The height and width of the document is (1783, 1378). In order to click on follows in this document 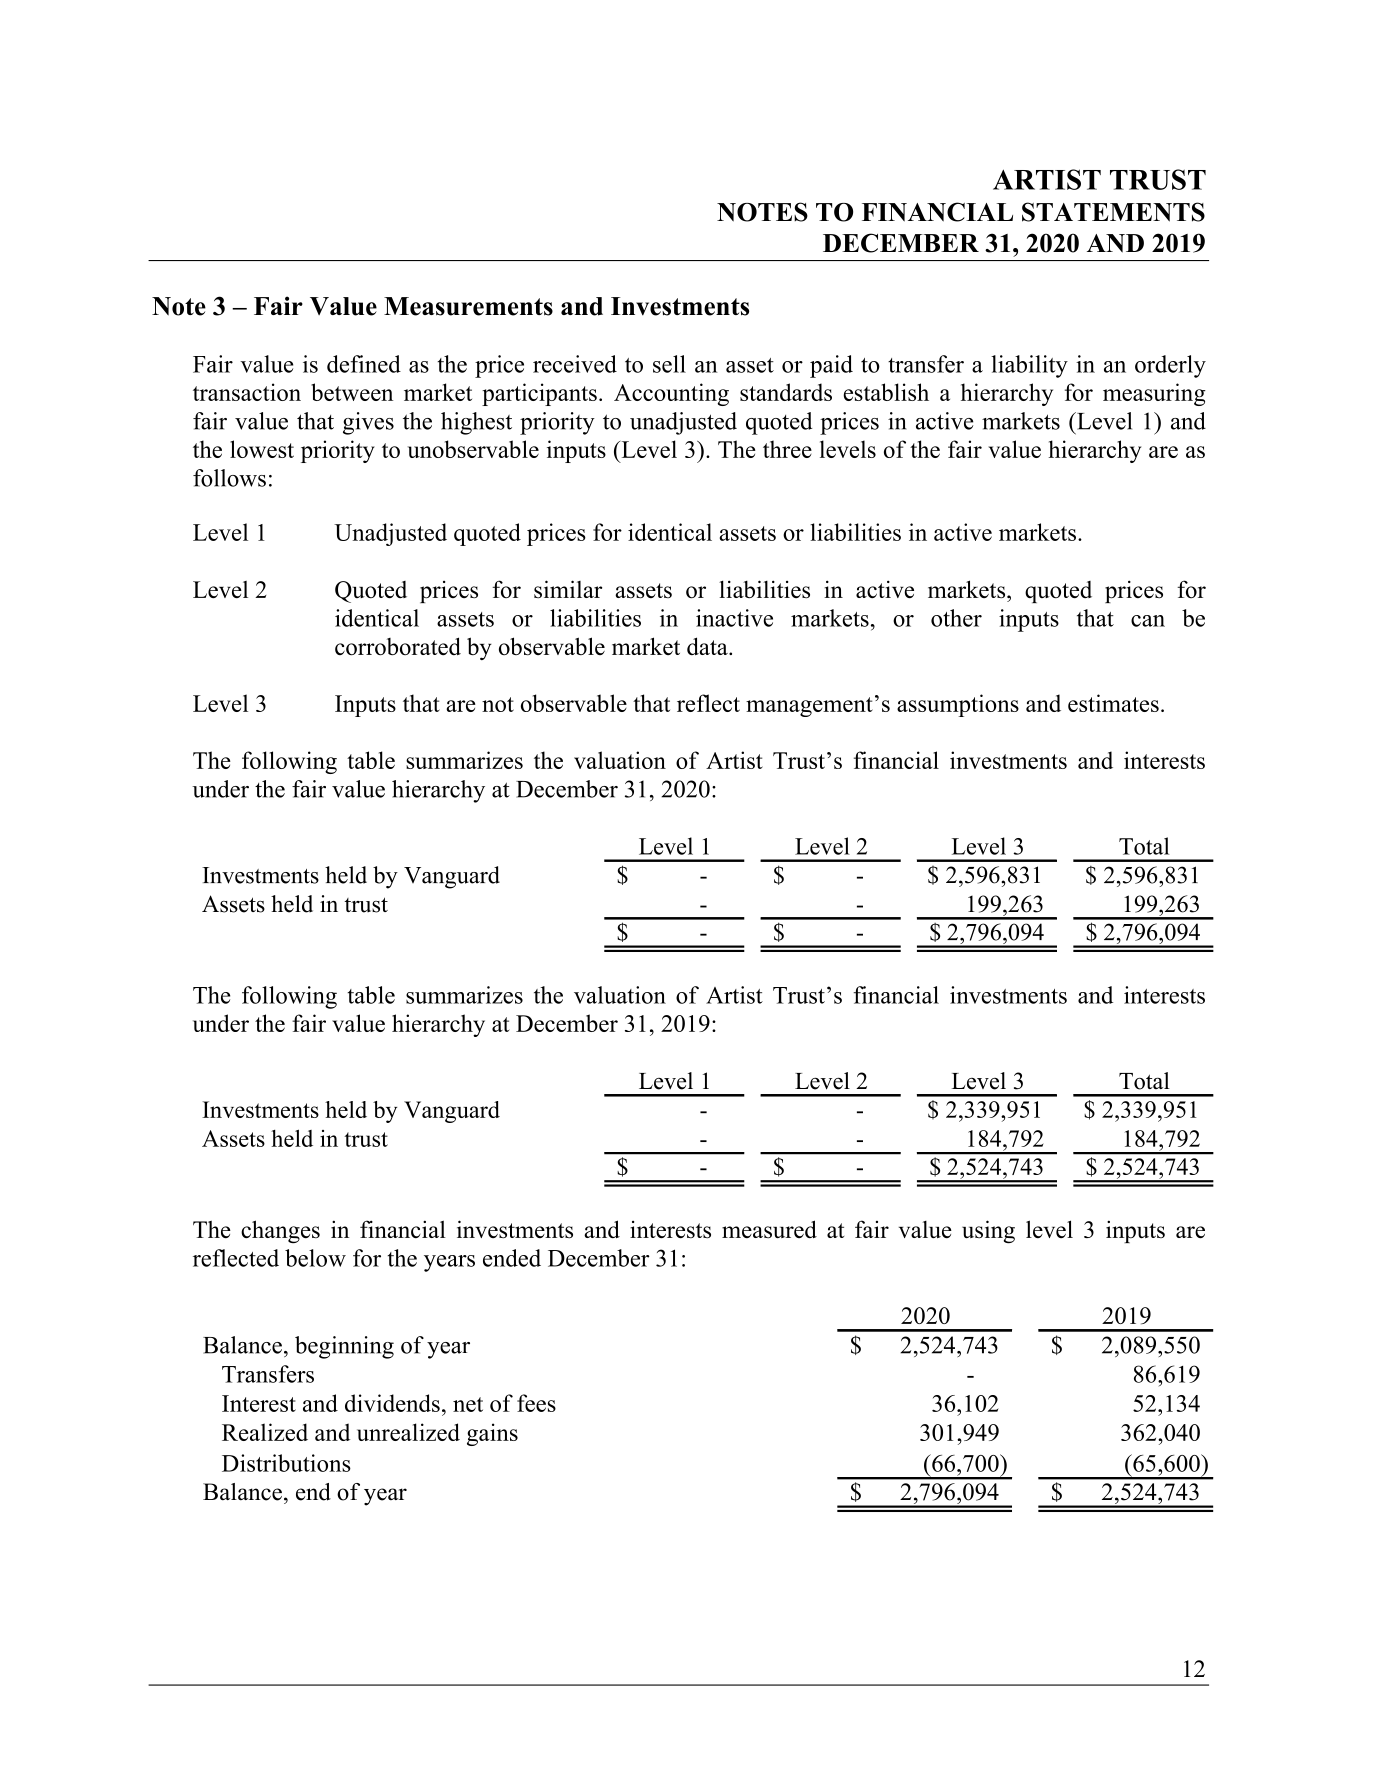, I will do `click(229, 478)`.
